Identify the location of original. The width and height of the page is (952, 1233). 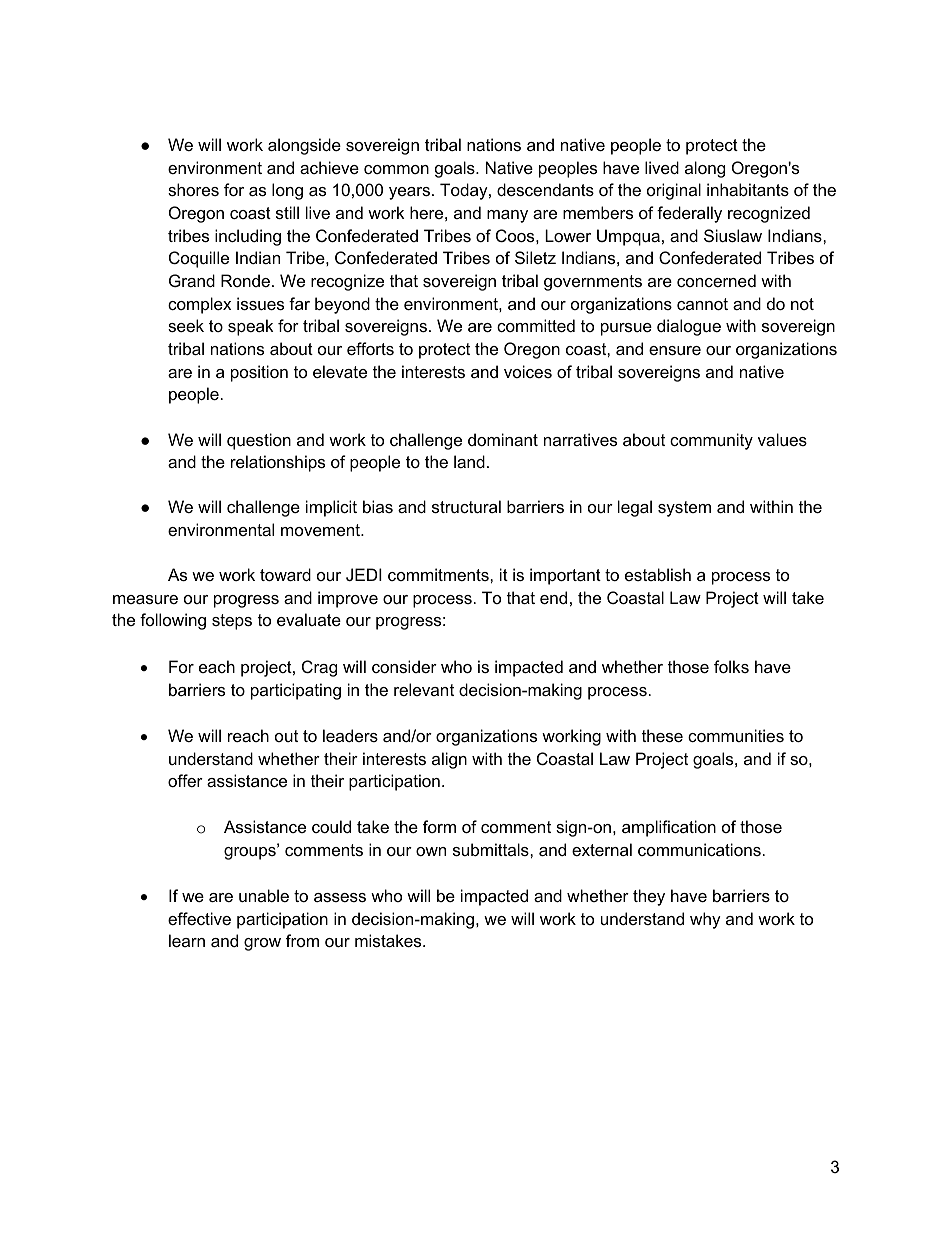
(674, 191).
